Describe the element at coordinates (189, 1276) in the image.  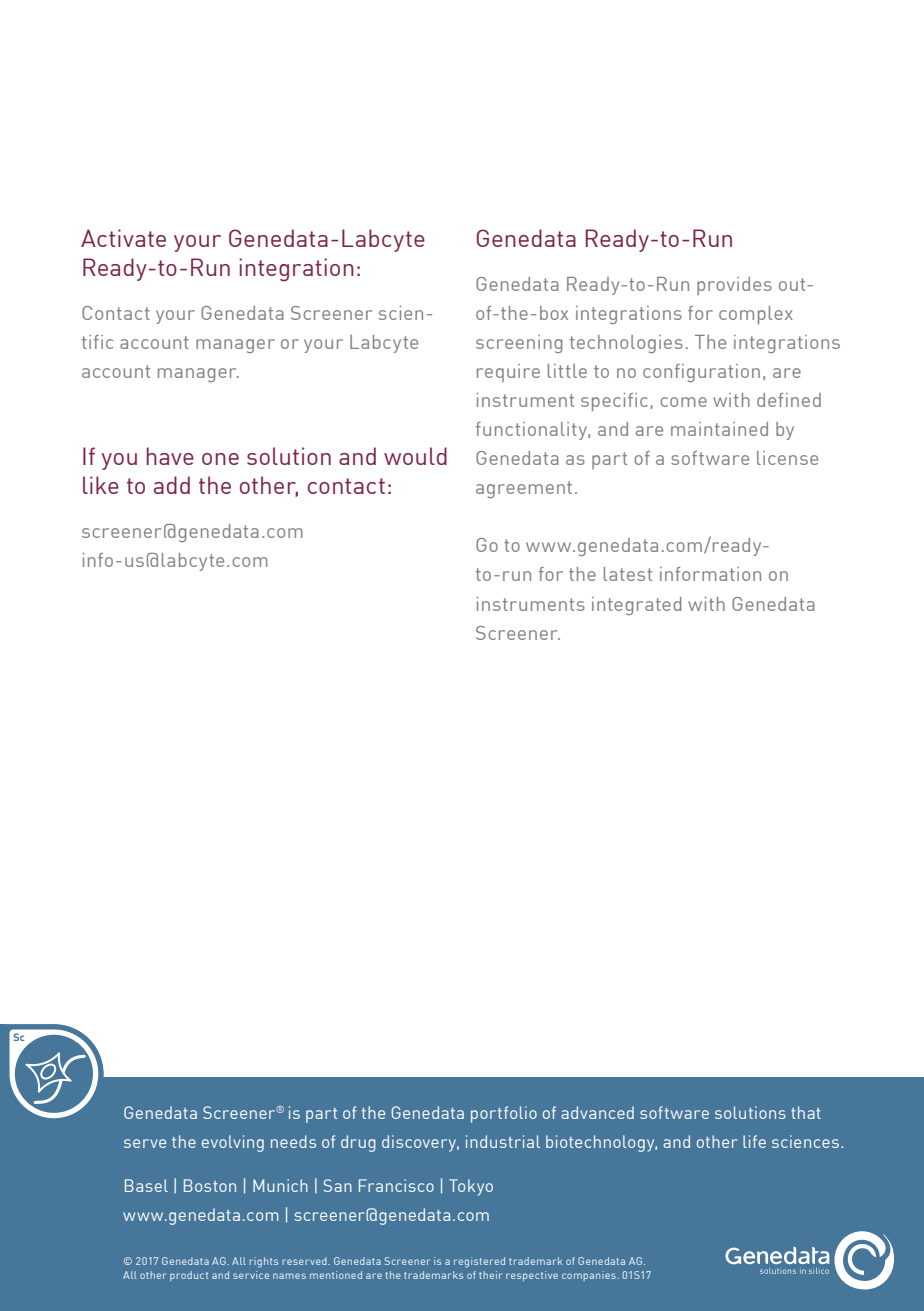
I see `product` at that location.
